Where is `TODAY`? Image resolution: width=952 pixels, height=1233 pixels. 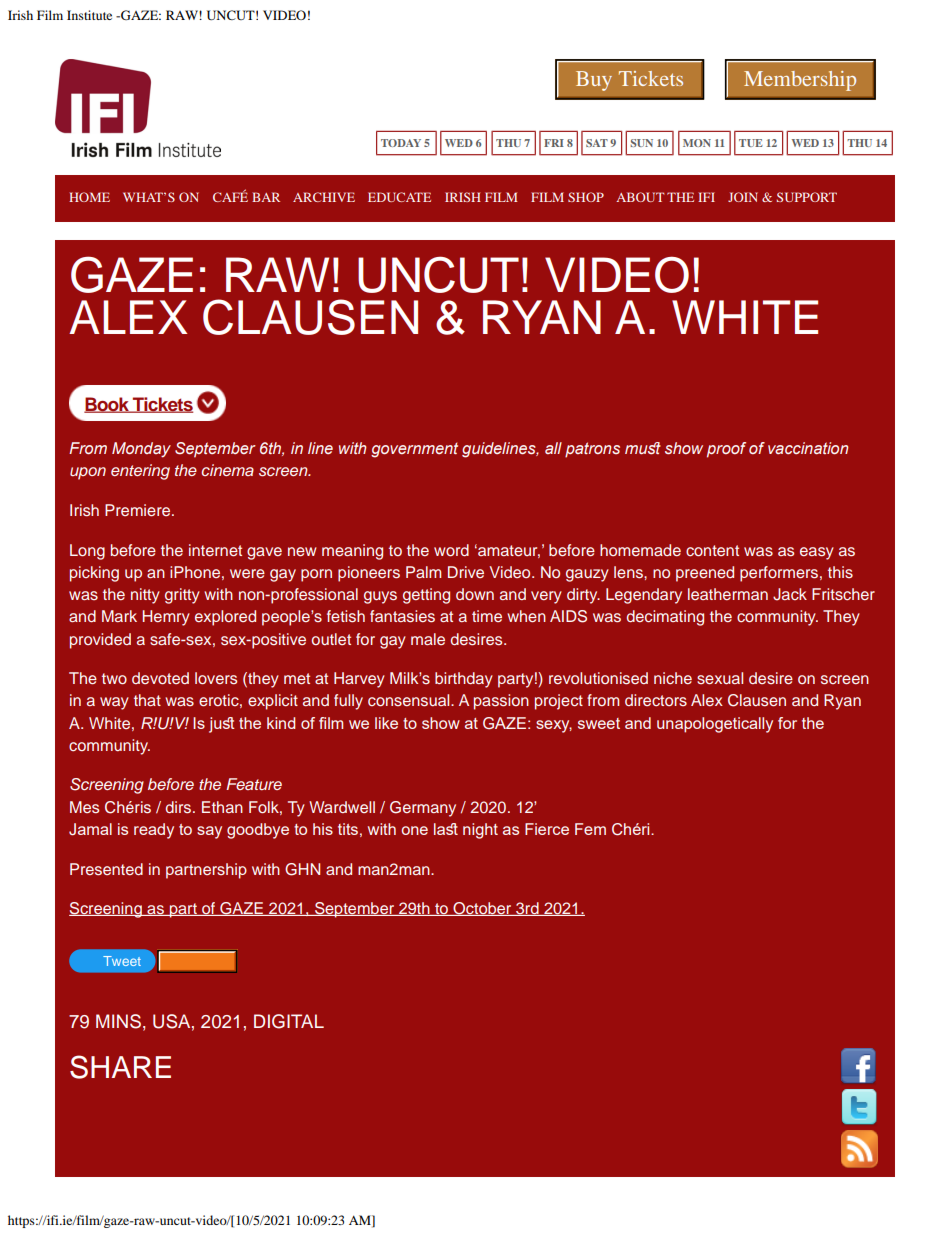 TODAY is located at coordinates (401, 143).
